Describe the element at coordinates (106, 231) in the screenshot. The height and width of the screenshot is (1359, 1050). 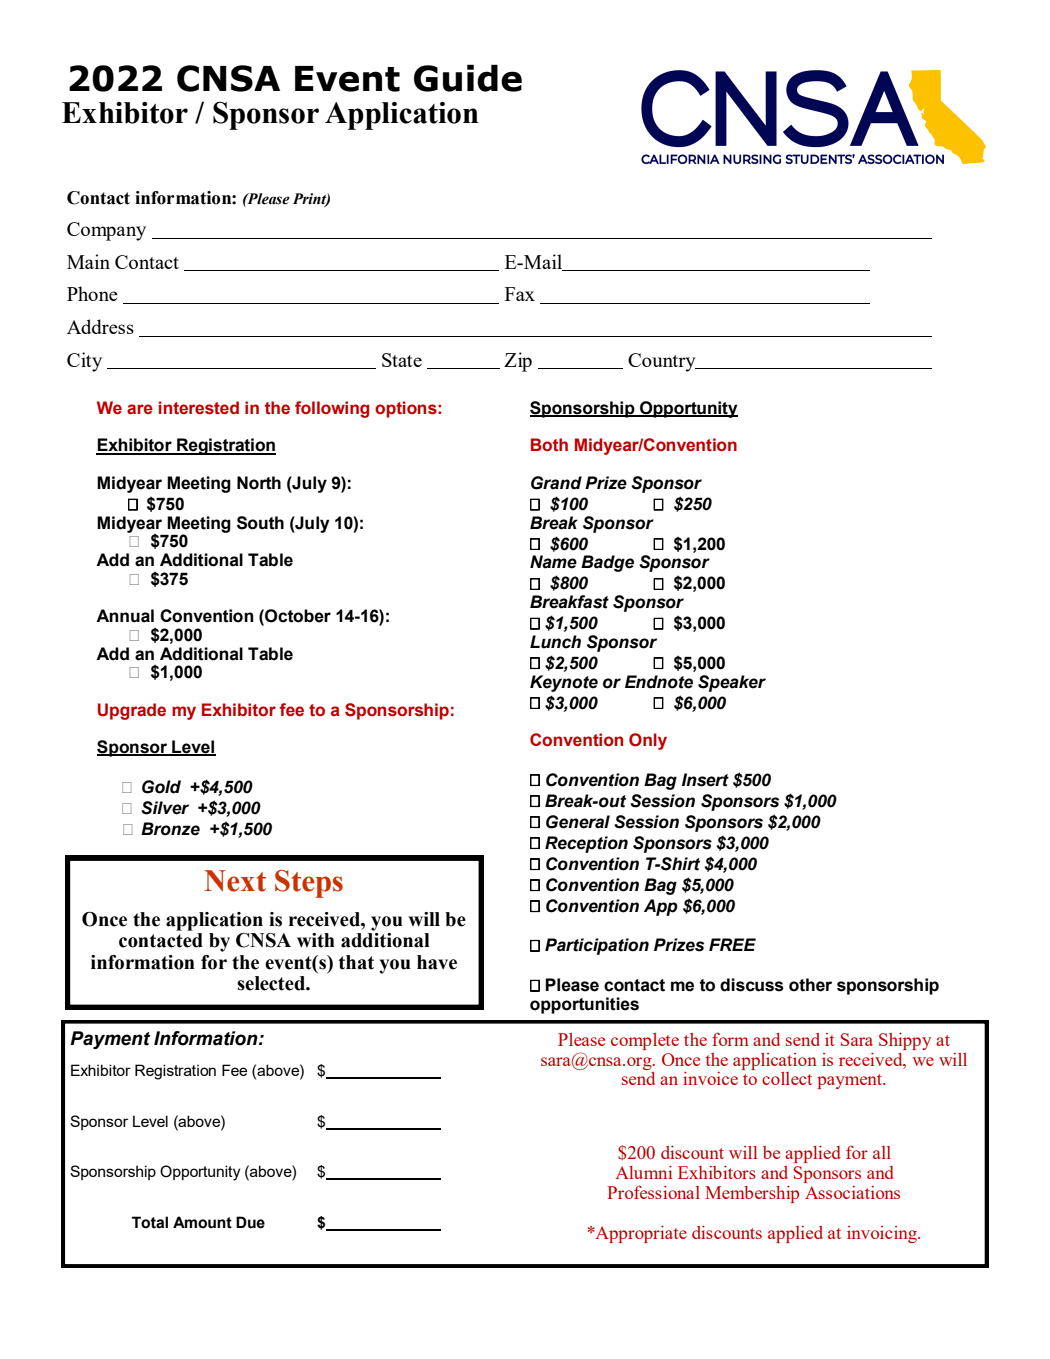
I see `Company` at that location.
